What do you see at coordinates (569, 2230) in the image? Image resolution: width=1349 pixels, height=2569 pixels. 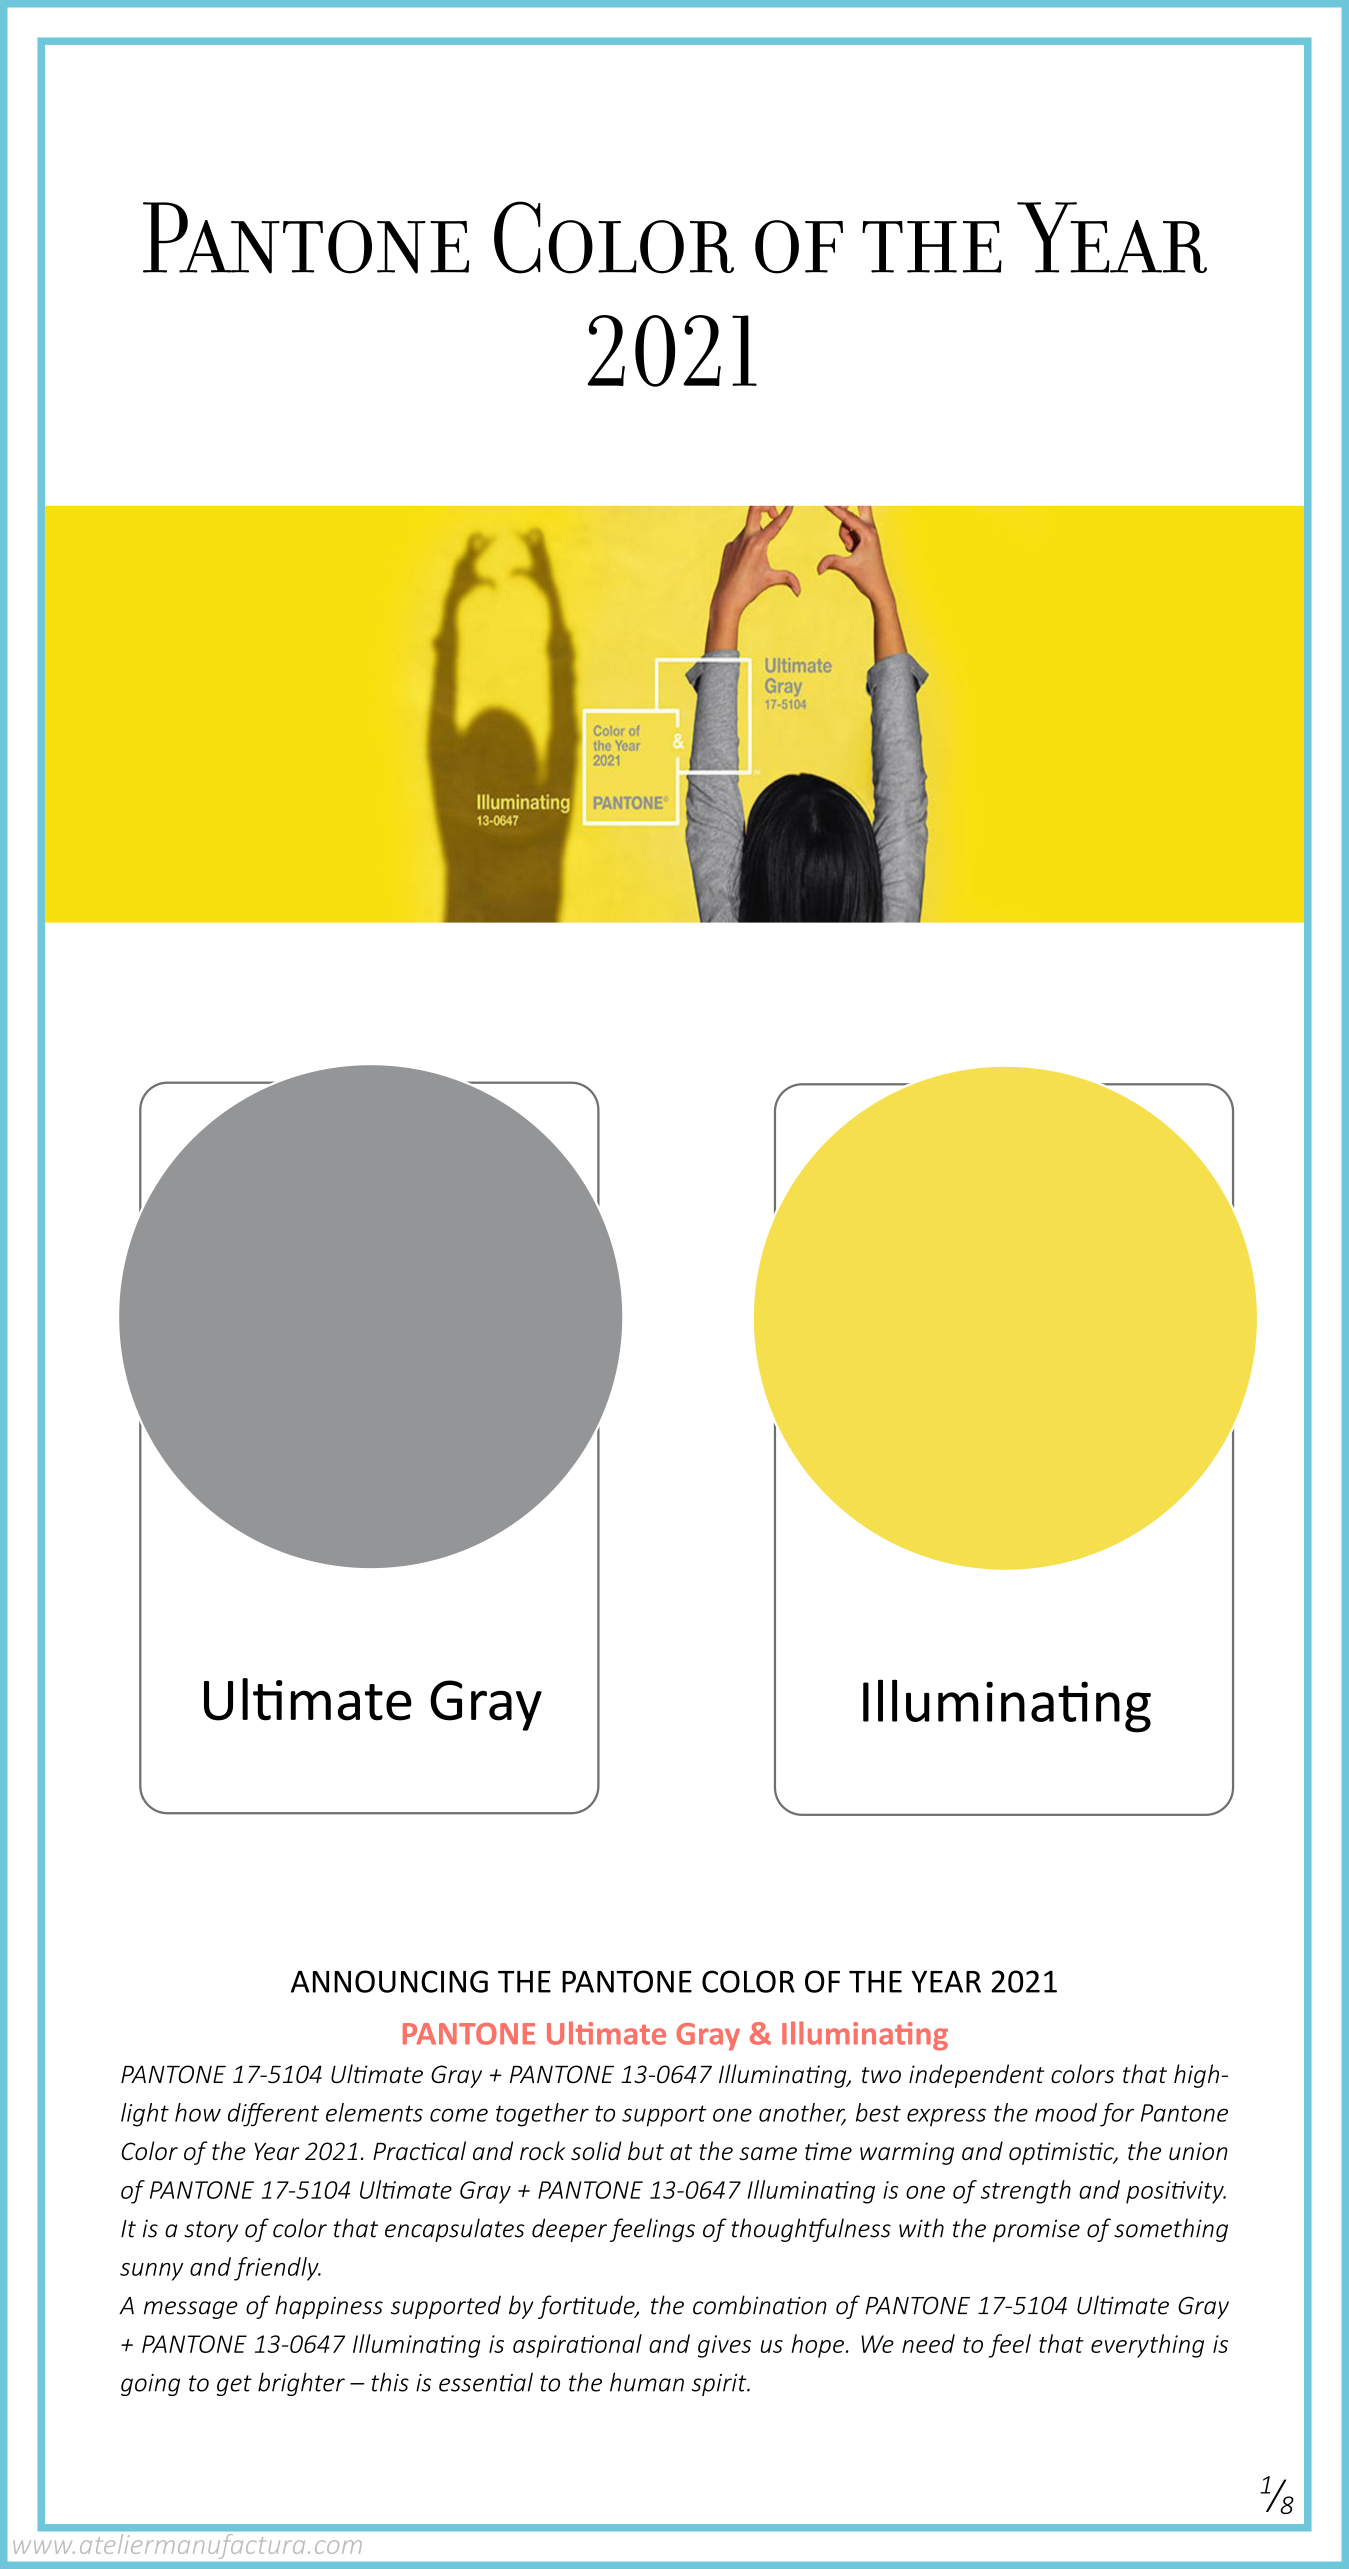 I see `deeper` at bounding box center [569, 2230].
